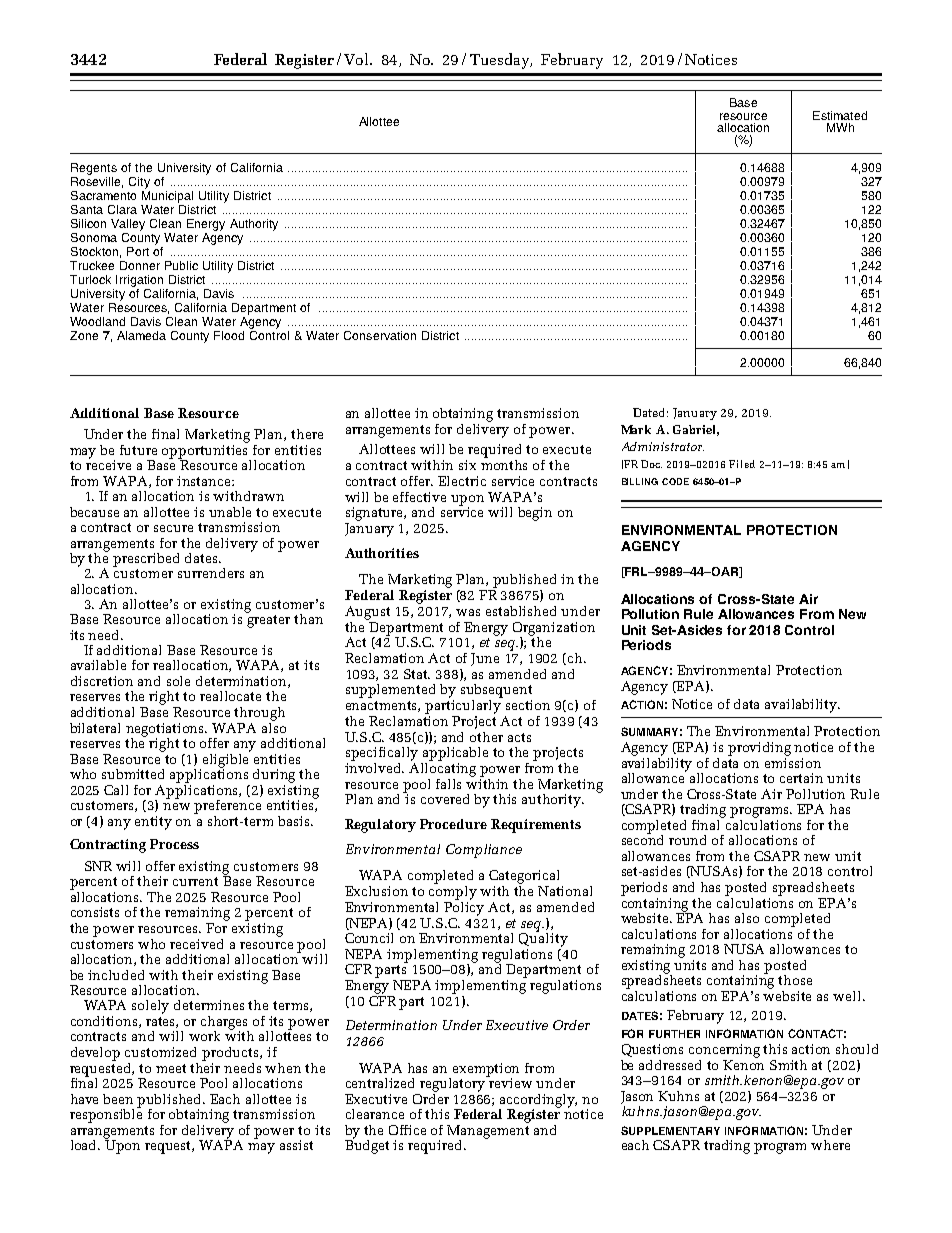  What do you see at coordinates (793, 761) in the screenshot?
I see `emission` at bounding box center [793, 761].
